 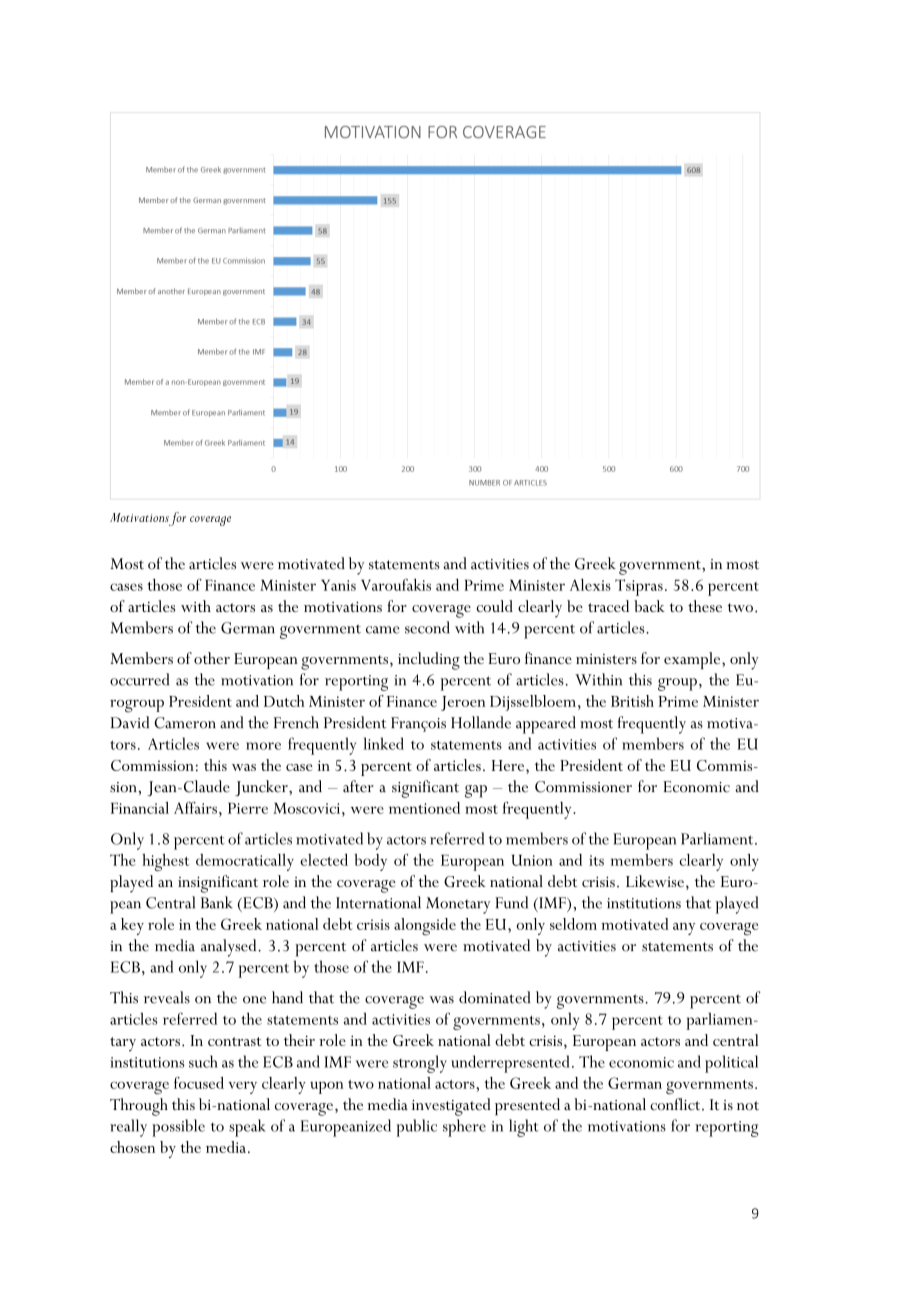 What do you see at coordinates (655, 881) in the screenshot?
I see `Likewise` at bounding box center [655, 881].
